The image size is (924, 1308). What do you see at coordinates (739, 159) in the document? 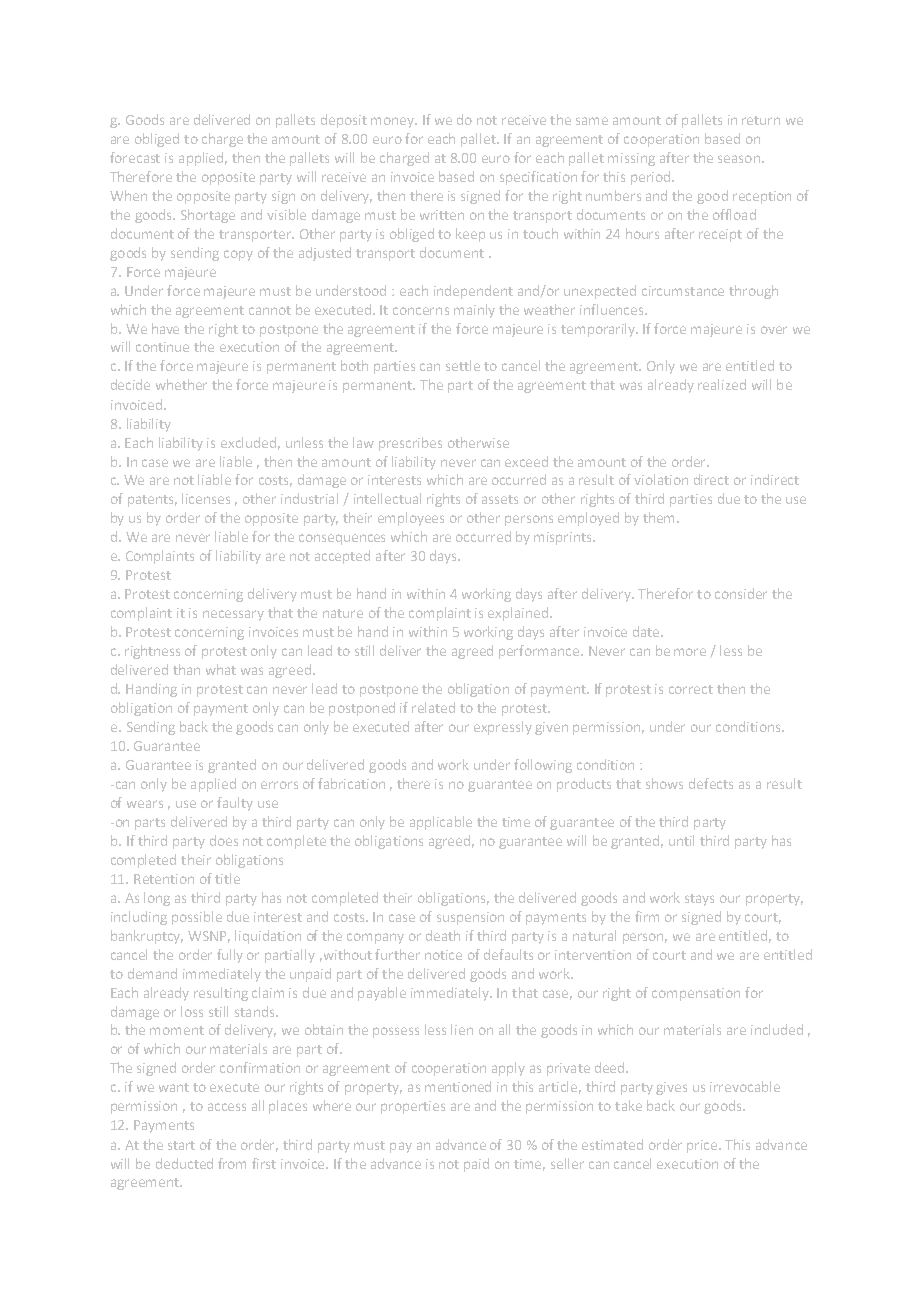
I see `season` at bounding box center [739, 159].
